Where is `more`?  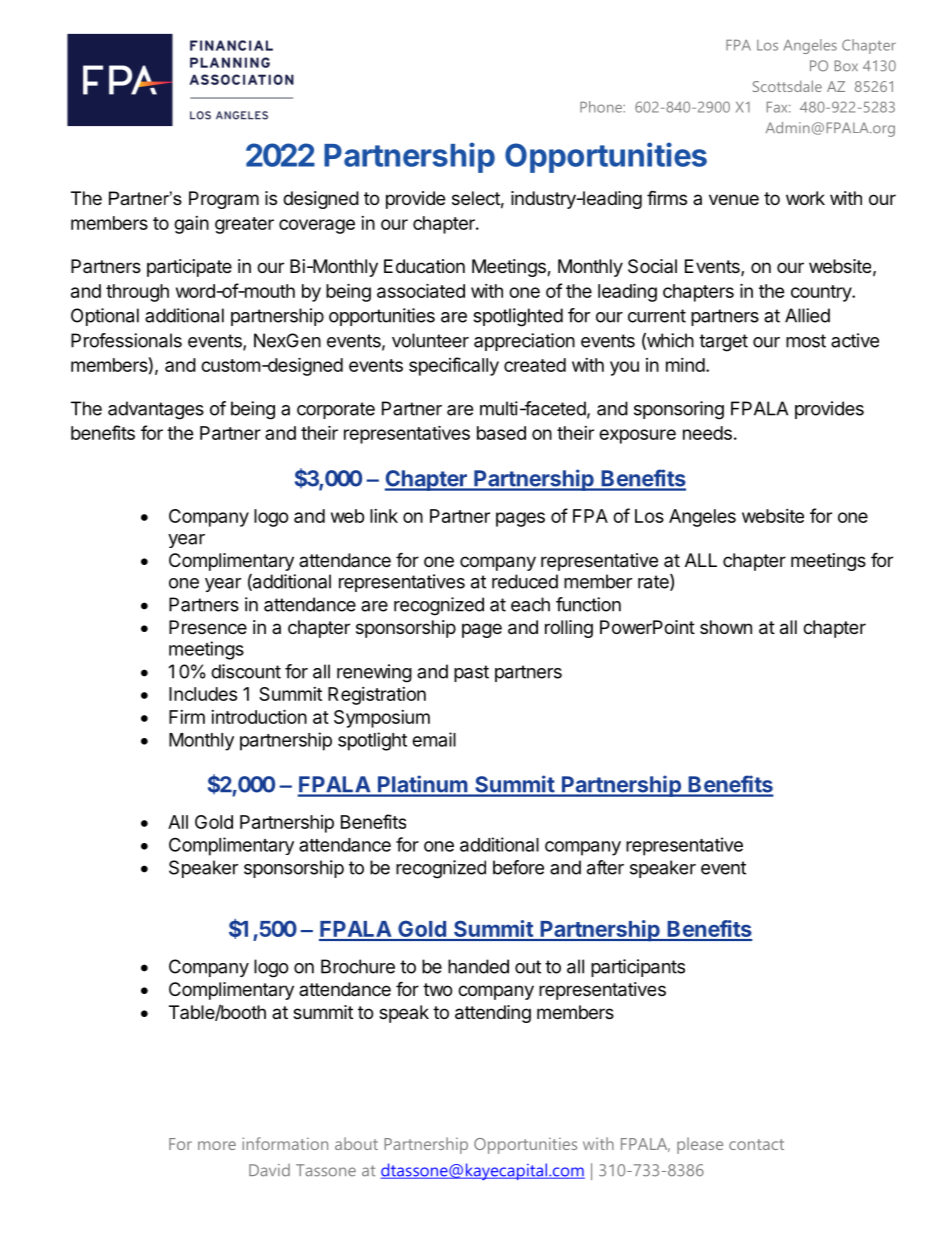 more is located at coordinates (217, 1145).
